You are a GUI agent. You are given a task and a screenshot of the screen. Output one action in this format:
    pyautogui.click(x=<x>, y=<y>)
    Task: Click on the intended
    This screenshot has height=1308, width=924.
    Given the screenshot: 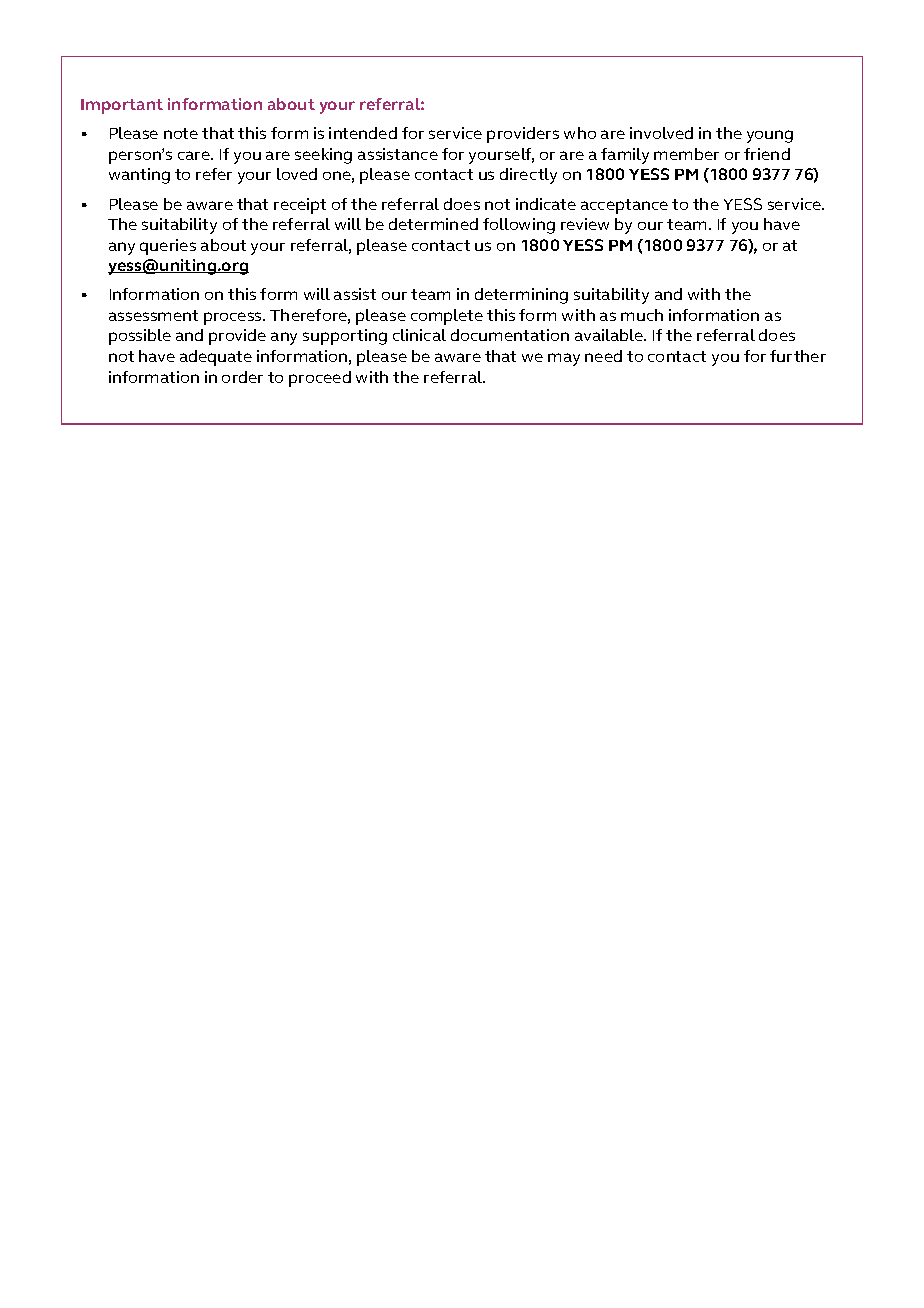 What is the action you would take?
    pyautogui.click(x=363, y=133)
